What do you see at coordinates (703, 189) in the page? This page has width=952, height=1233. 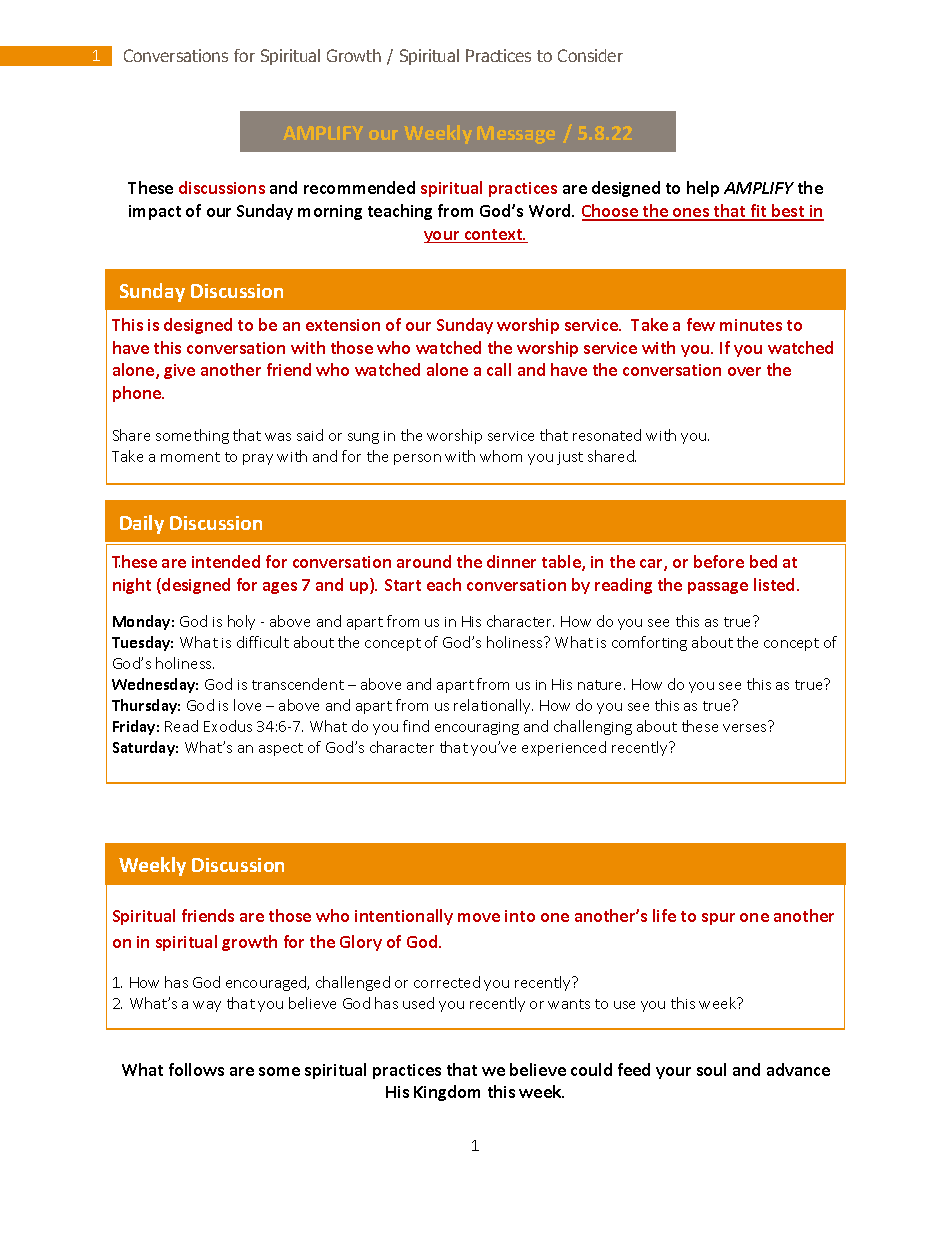 I see `help` at bounding box center [703, 189].
